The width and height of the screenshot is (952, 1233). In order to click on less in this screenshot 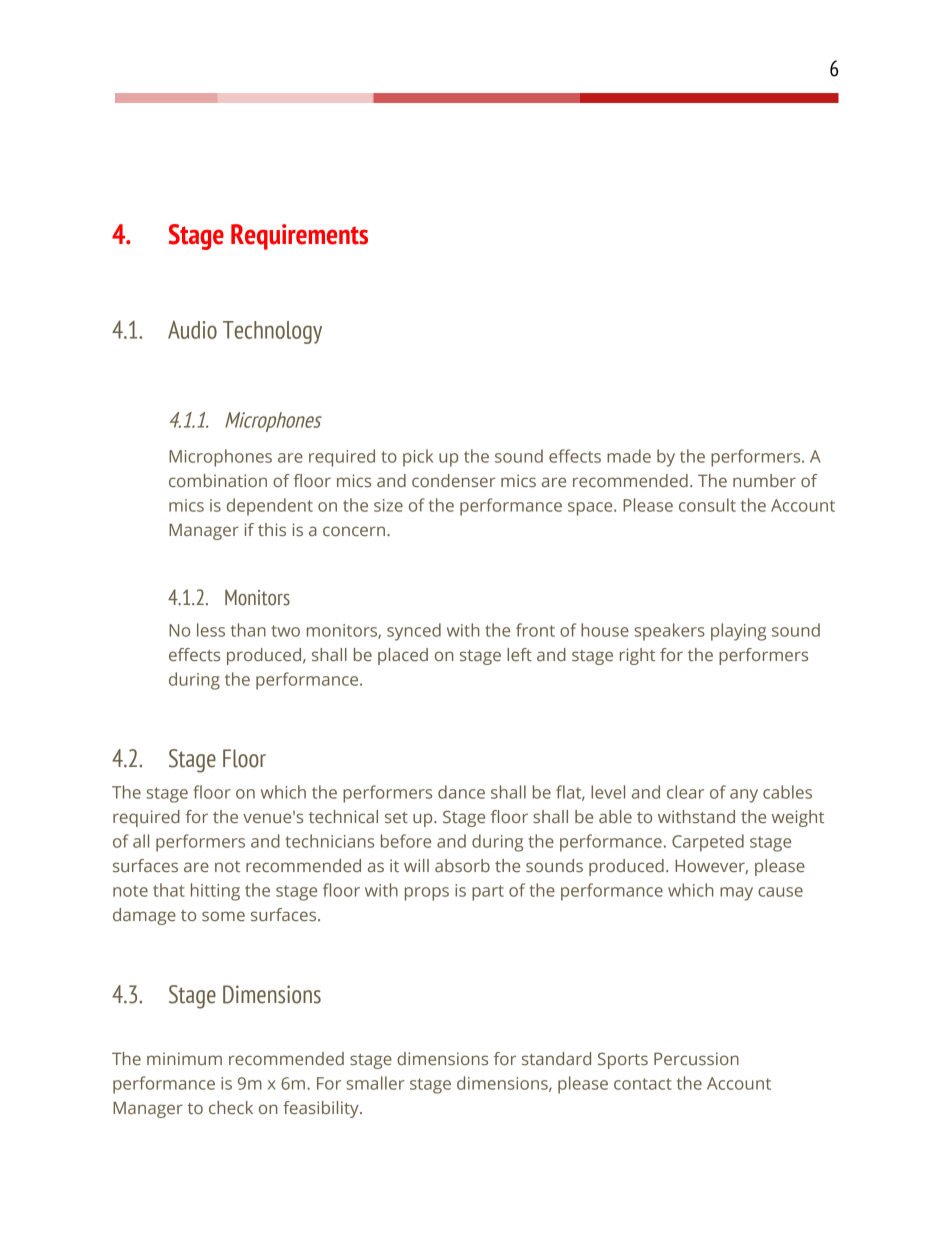, I will do `click(211, 630)`.
